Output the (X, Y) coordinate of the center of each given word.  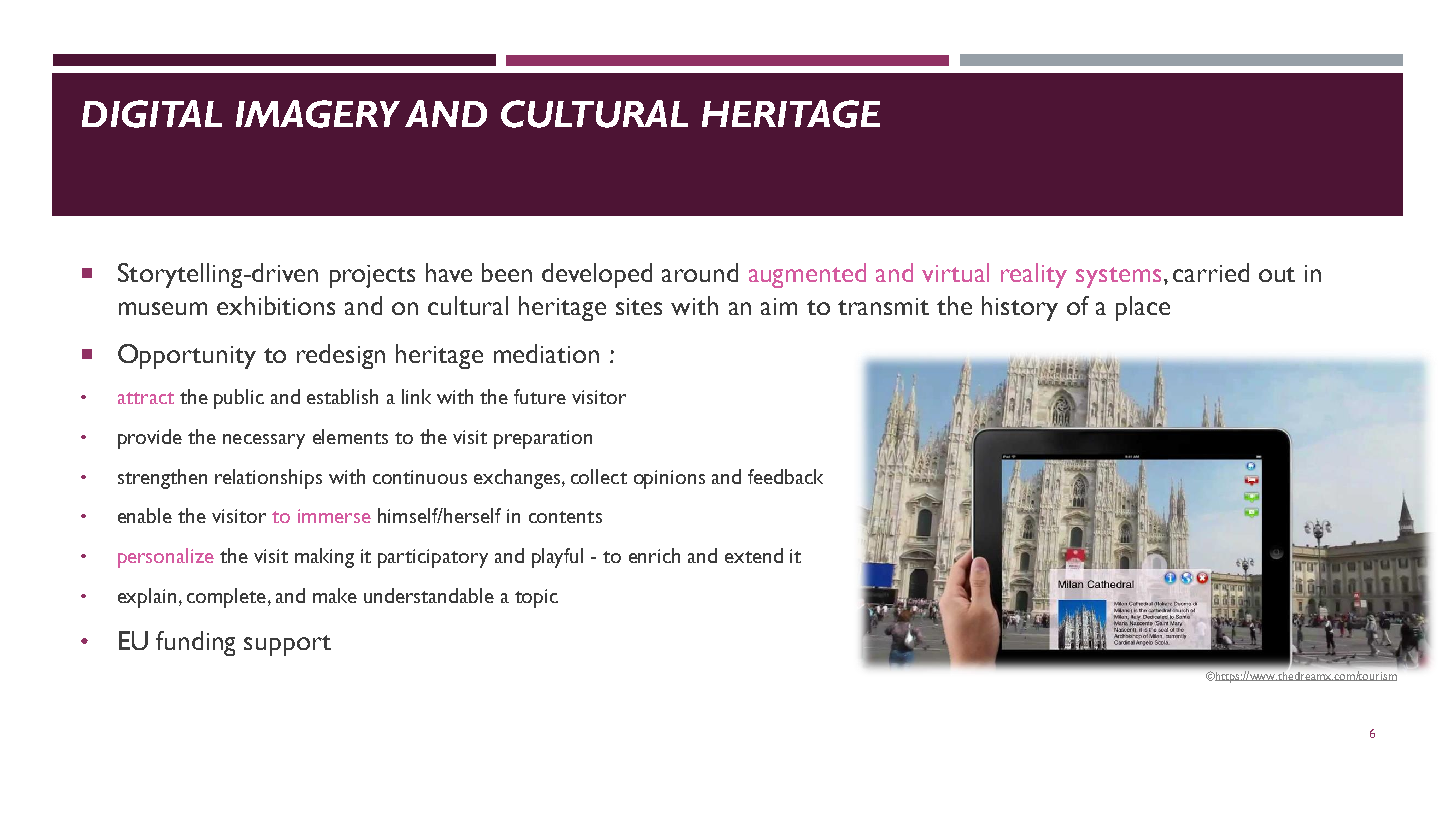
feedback (785, 476)
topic (536, 598)
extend (754, 555)
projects (372, 276)
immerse (334, 516)
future (540, 396)
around (700, 272)
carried (1211, 272)
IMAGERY (318, 114)
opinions (669, 479)
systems (1118, 277)
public (239, 399)
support (287, 645)
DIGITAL (152, 114)
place (1143, 308)
